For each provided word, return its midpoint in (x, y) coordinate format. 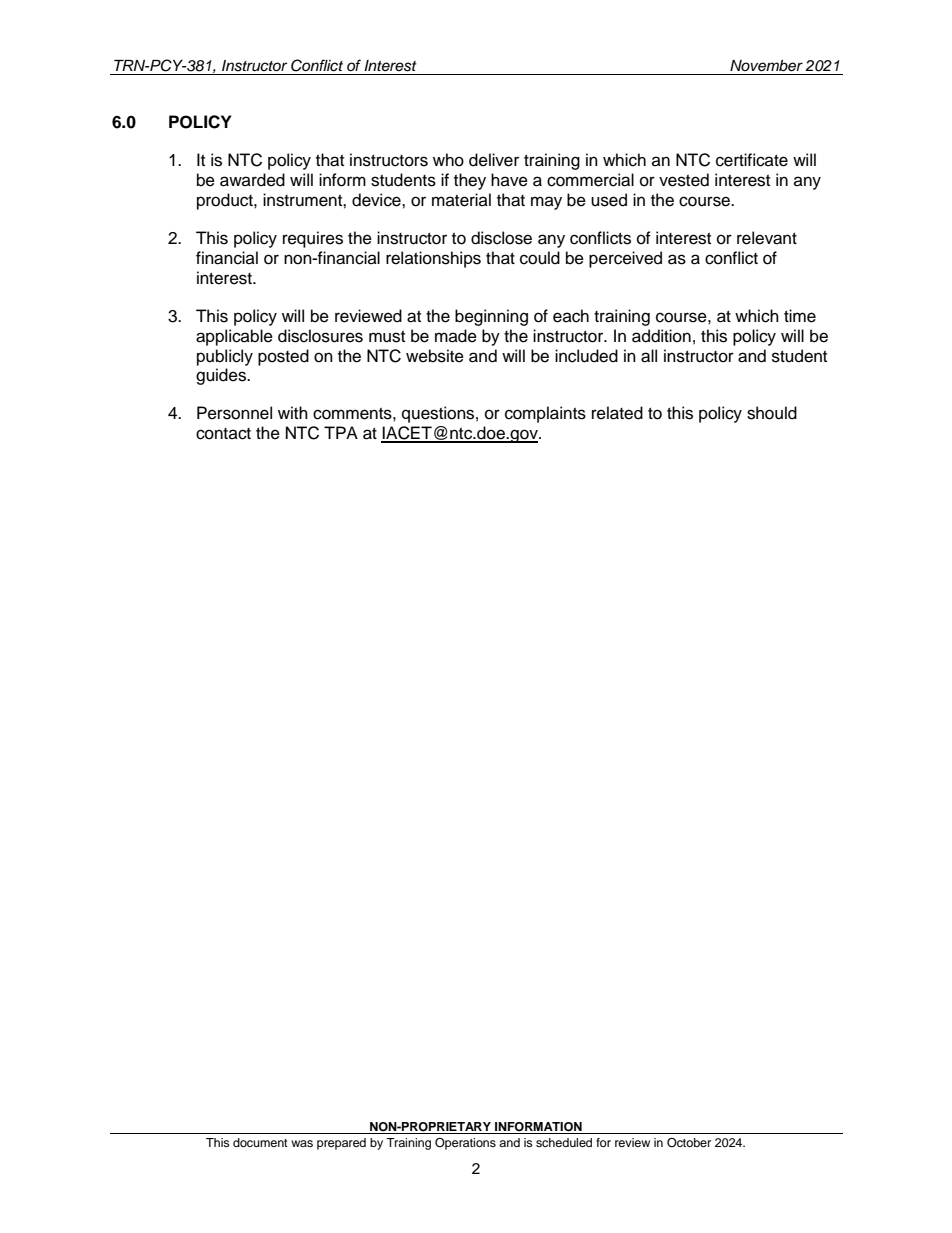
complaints (545, 414)
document (260, 1142)
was (302, 1143)
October (689, 1143)
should (772, 413)
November (766, 66)
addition (661, 336)
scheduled (564, 1142)
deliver (494, 160)
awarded (252, 180)
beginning (491, 317)
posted (283, 357)
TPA (341, 432)
